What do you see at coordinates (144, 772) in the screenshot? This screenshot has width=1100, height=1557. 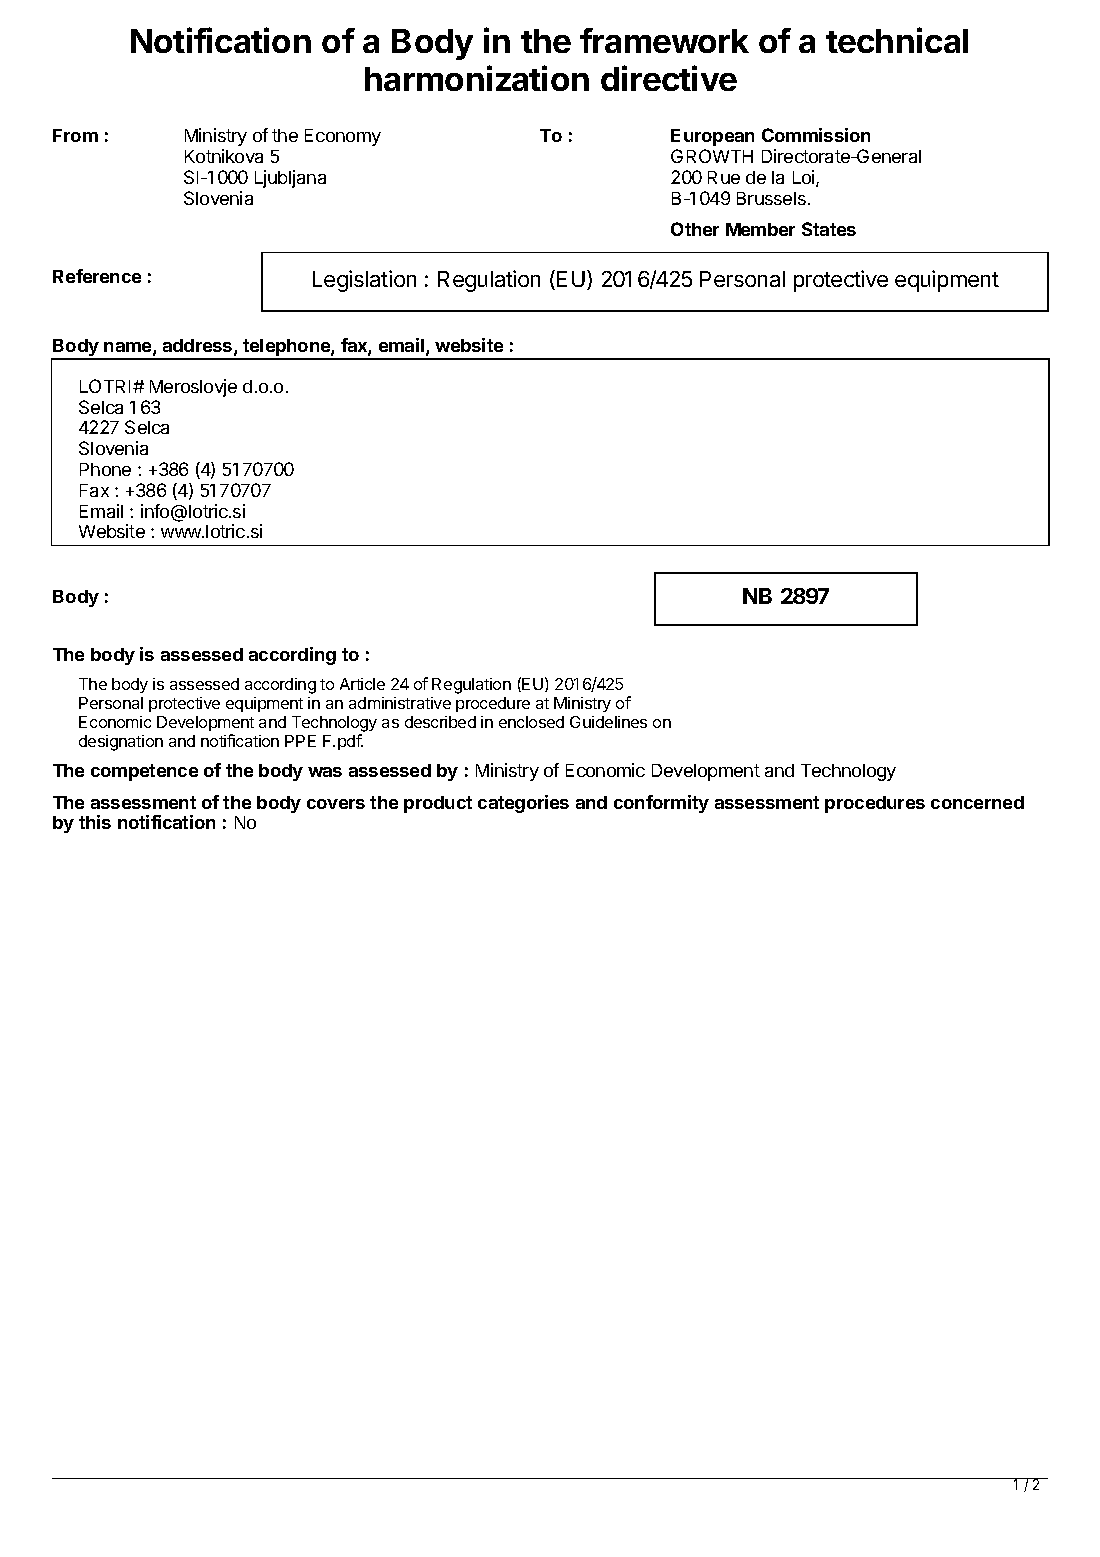 I see `competence` at bounding box center [144, 772].
